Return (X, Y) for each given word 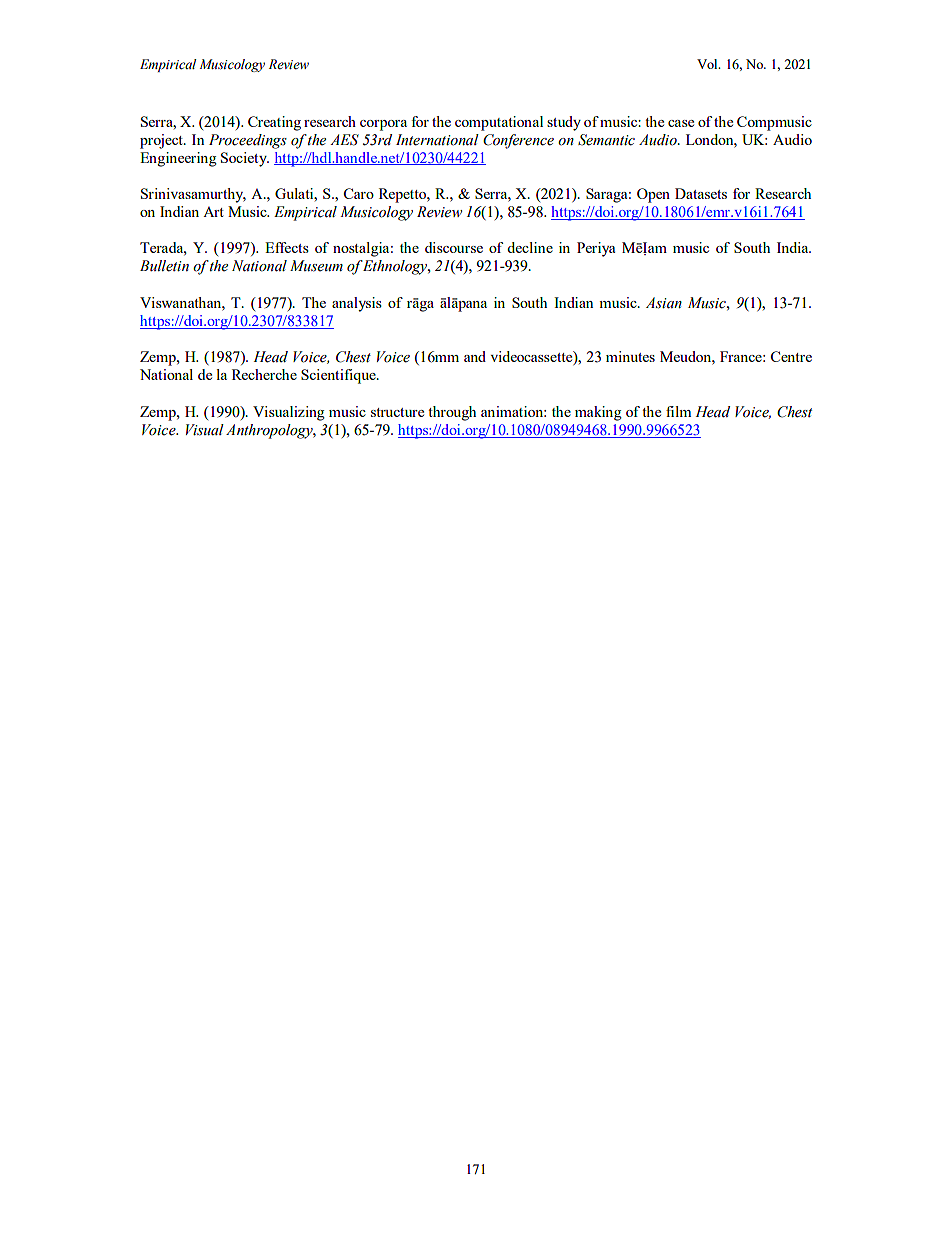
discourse (454, 247)
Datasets (701, 193)
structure (397, 412)
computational (499, 123)
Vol (708, 64)
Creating (274, 123)
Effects (287, 247)
